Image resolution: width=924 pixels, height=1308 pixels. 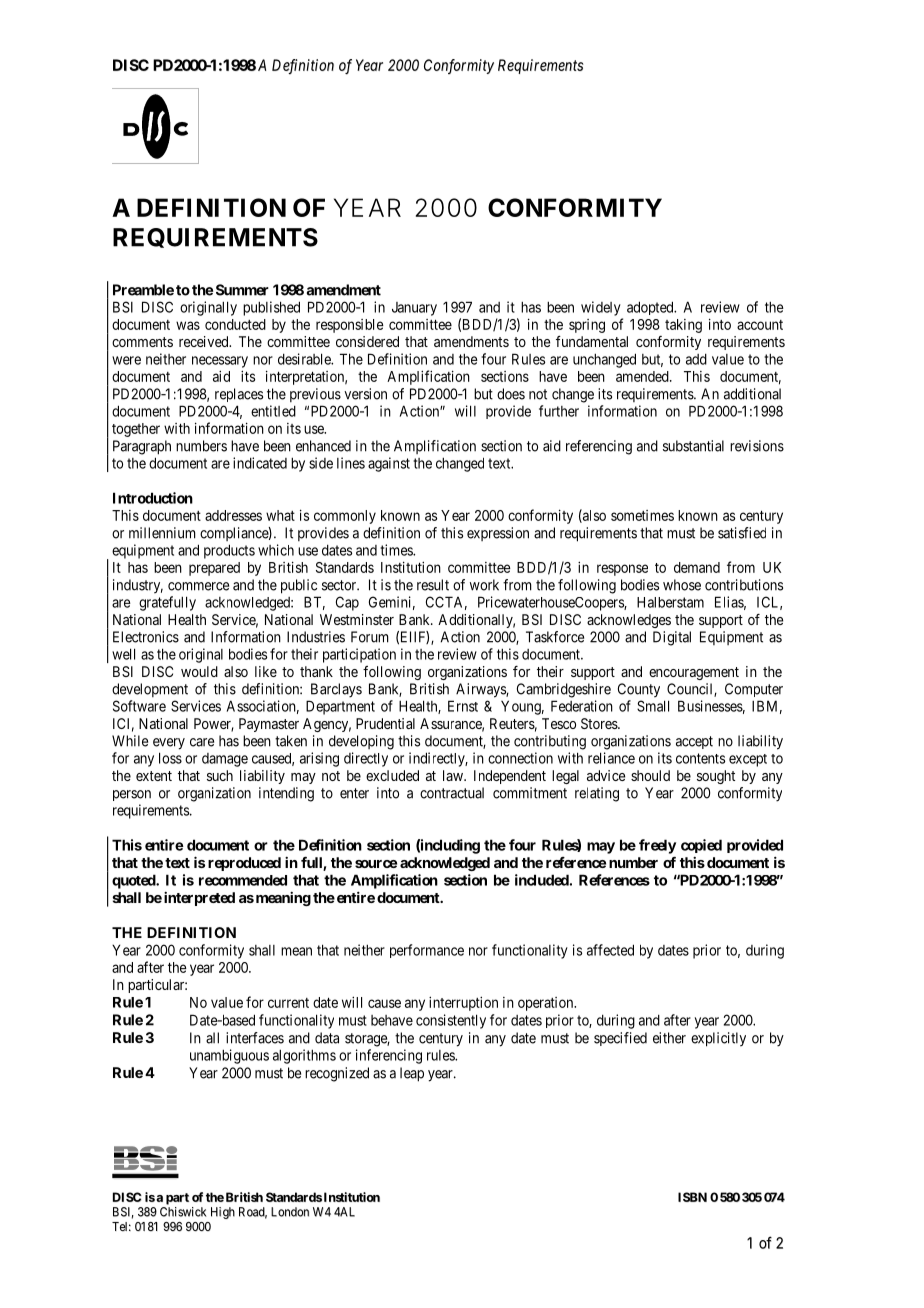 What do you see at coordinates (427, 951) in the screenshot?
I see `performance` at bounding box center [427, 951].
